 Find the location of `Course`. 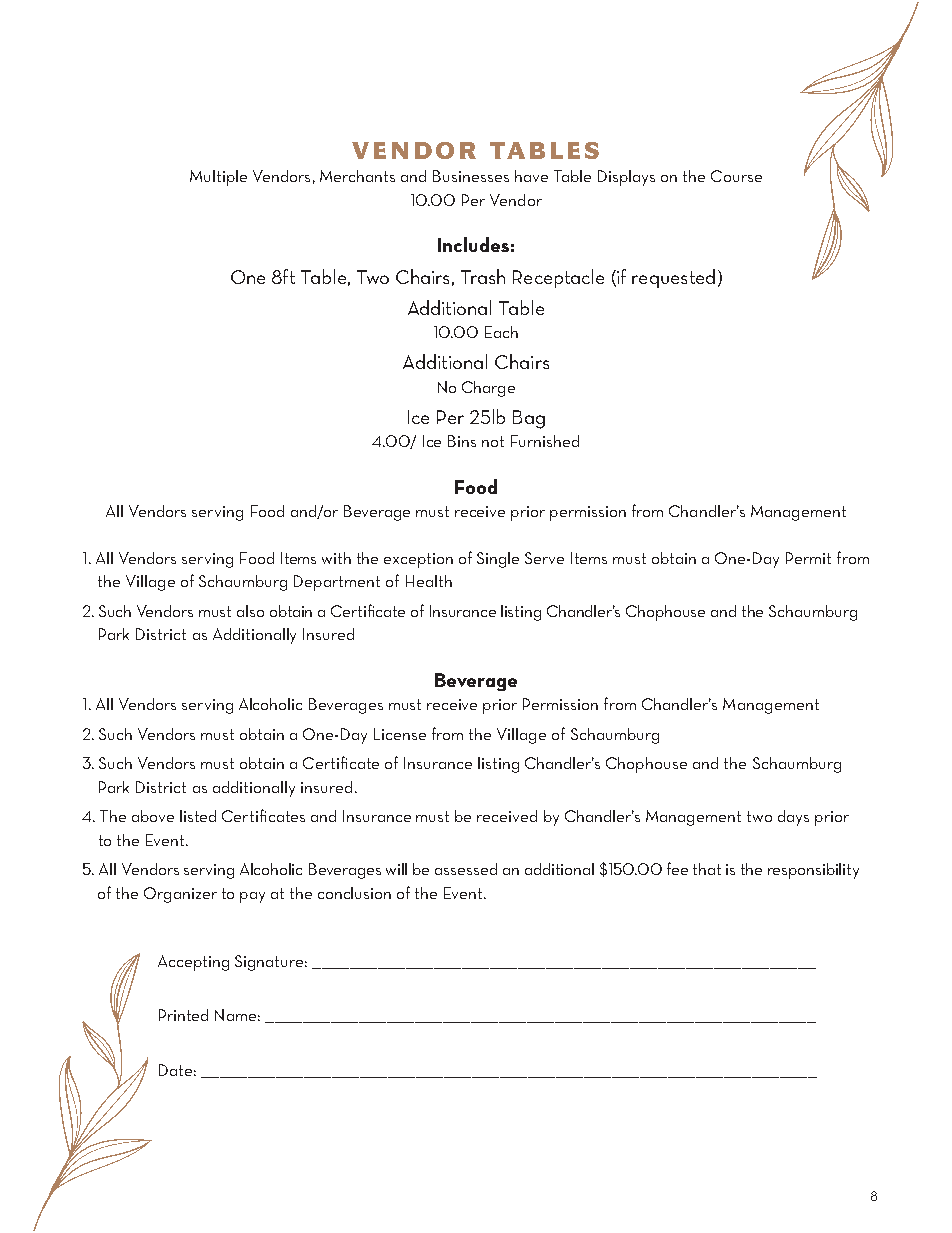

Course is located at coordinates (736, 176).
